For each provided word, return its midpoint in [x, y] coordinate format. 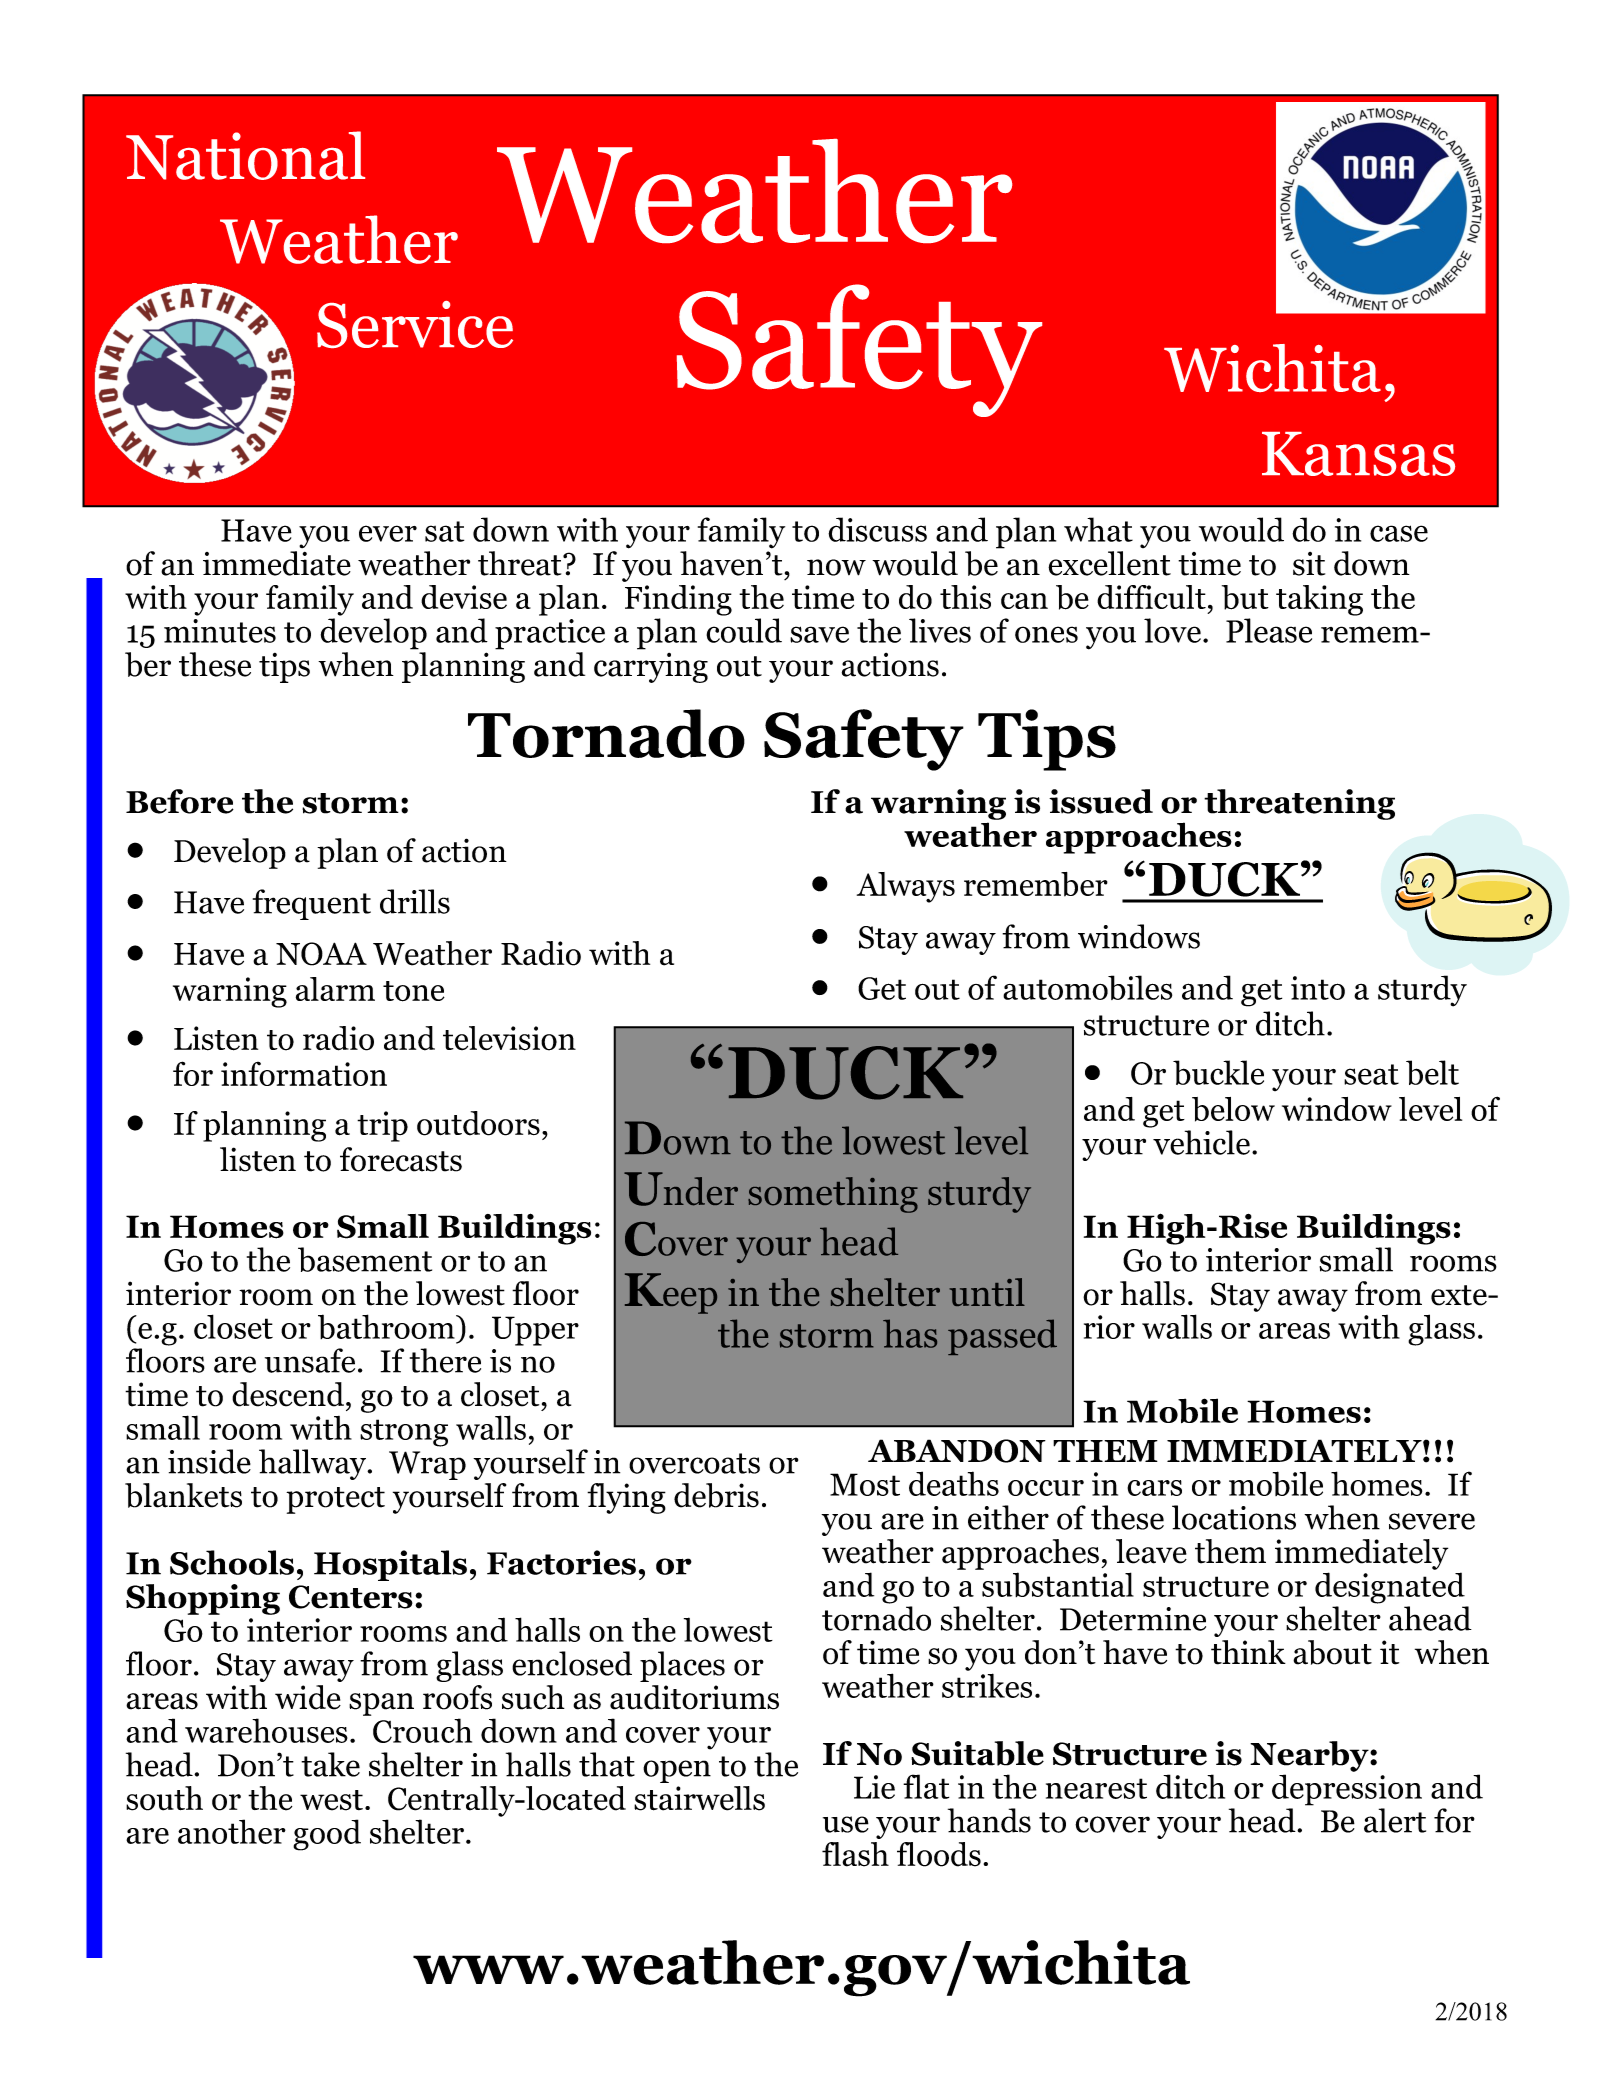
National [245, 155]
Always [906, 887]
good [327, 1835]
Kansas [1358, 454]
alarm [335, 989]
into [1318, 988]
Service [415, 324]
